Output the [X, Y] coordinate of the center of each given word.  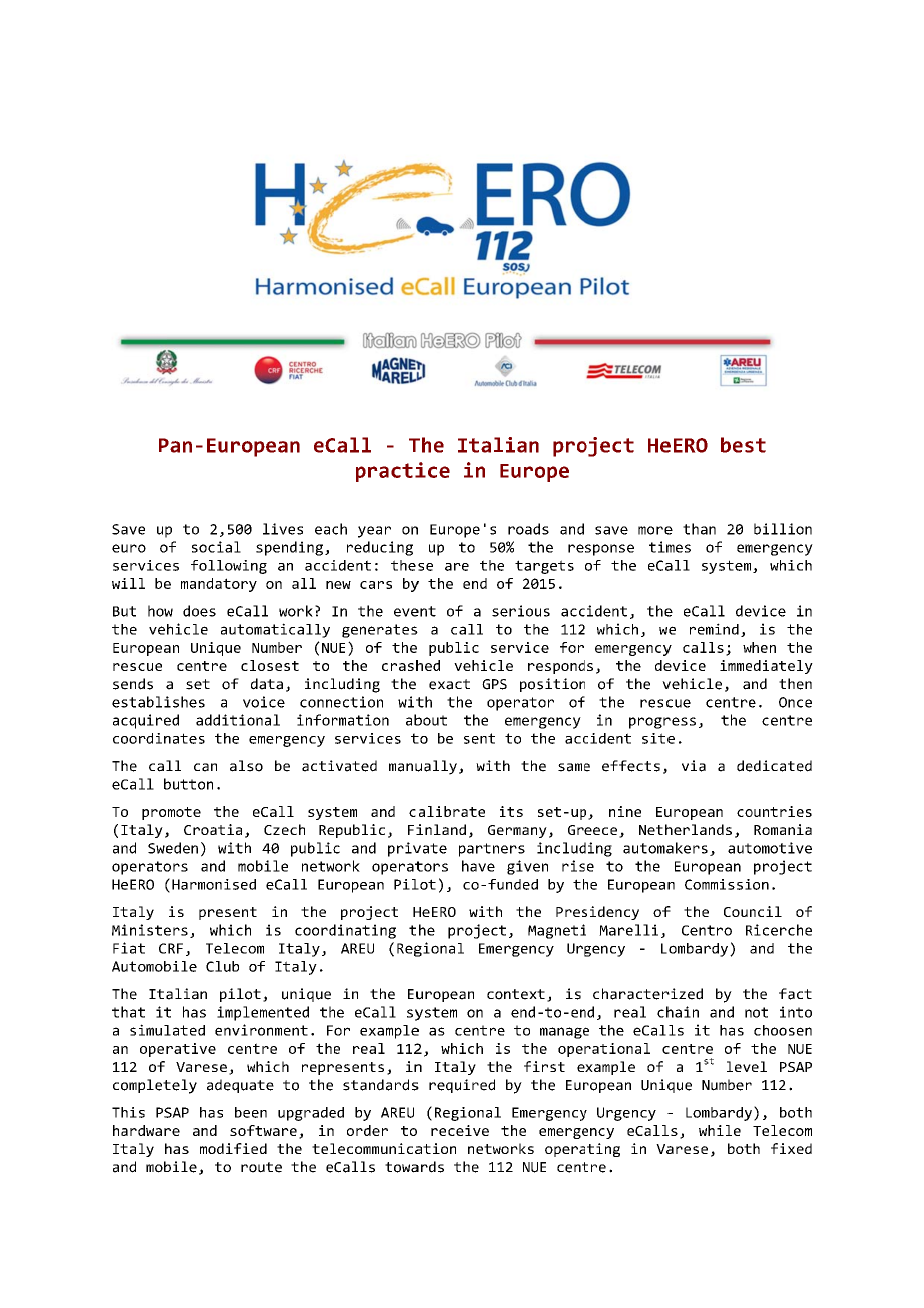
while [720, 1130]
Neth [656, 829]
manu [405, 767]
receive [460, 1130]
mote [184, 812]
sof [243, 1130]
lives [283, 529]
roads [528, 529]
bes [739, 445]
